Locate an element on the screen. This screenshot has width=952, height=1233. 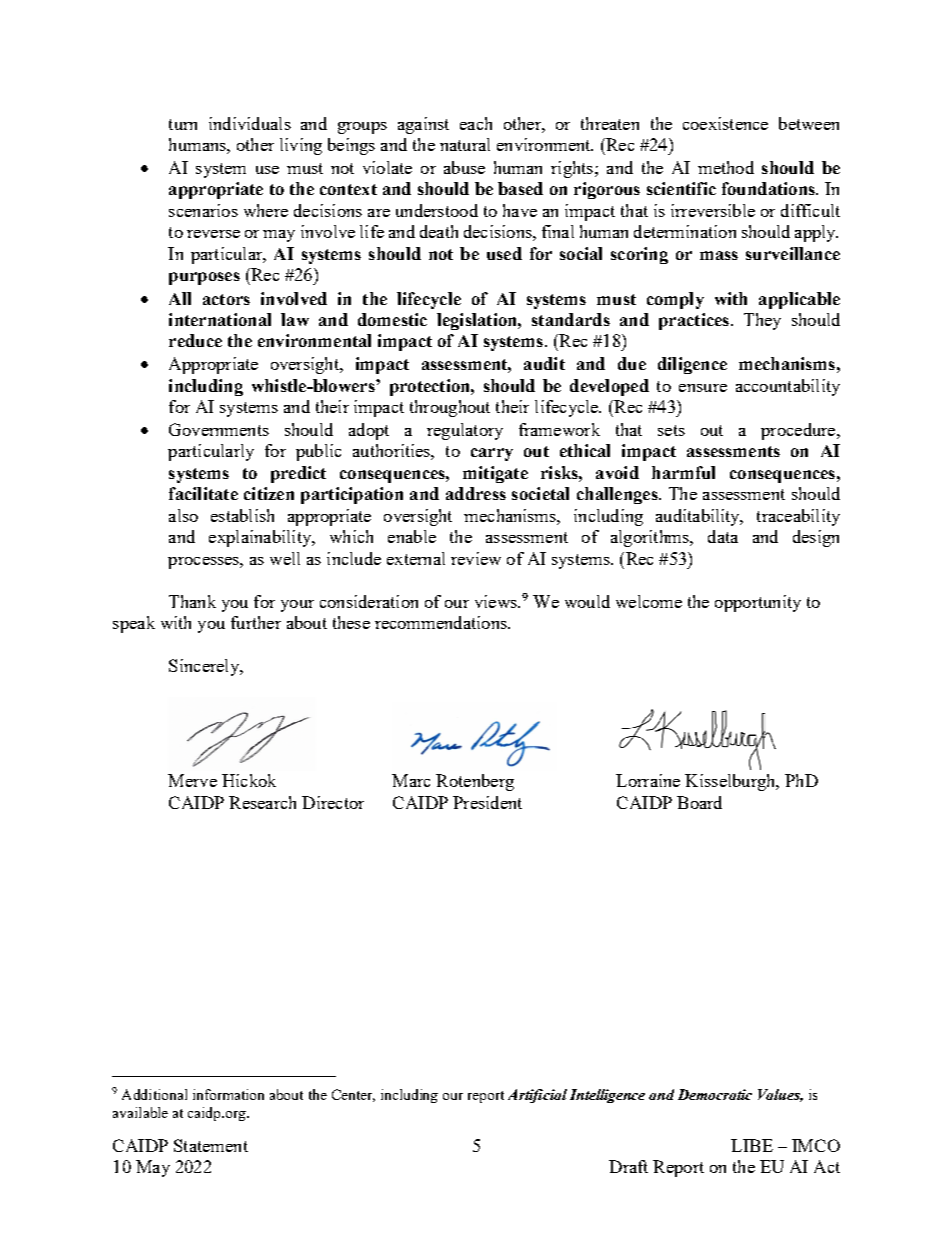
Research is located at coordinates (262, 802).
